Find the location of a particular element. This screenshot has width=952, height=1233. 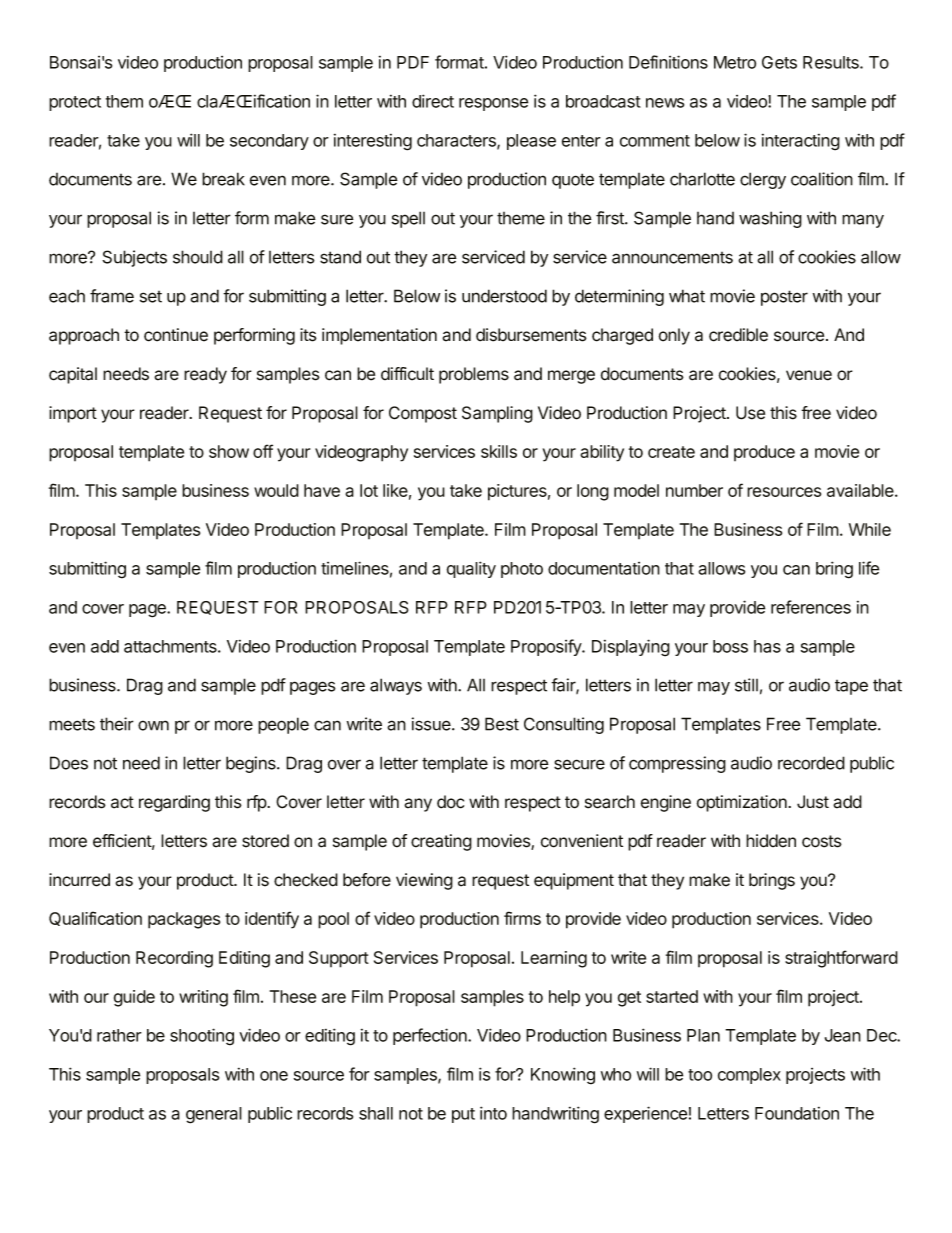

Gets is located at coordinates (779, 62).
